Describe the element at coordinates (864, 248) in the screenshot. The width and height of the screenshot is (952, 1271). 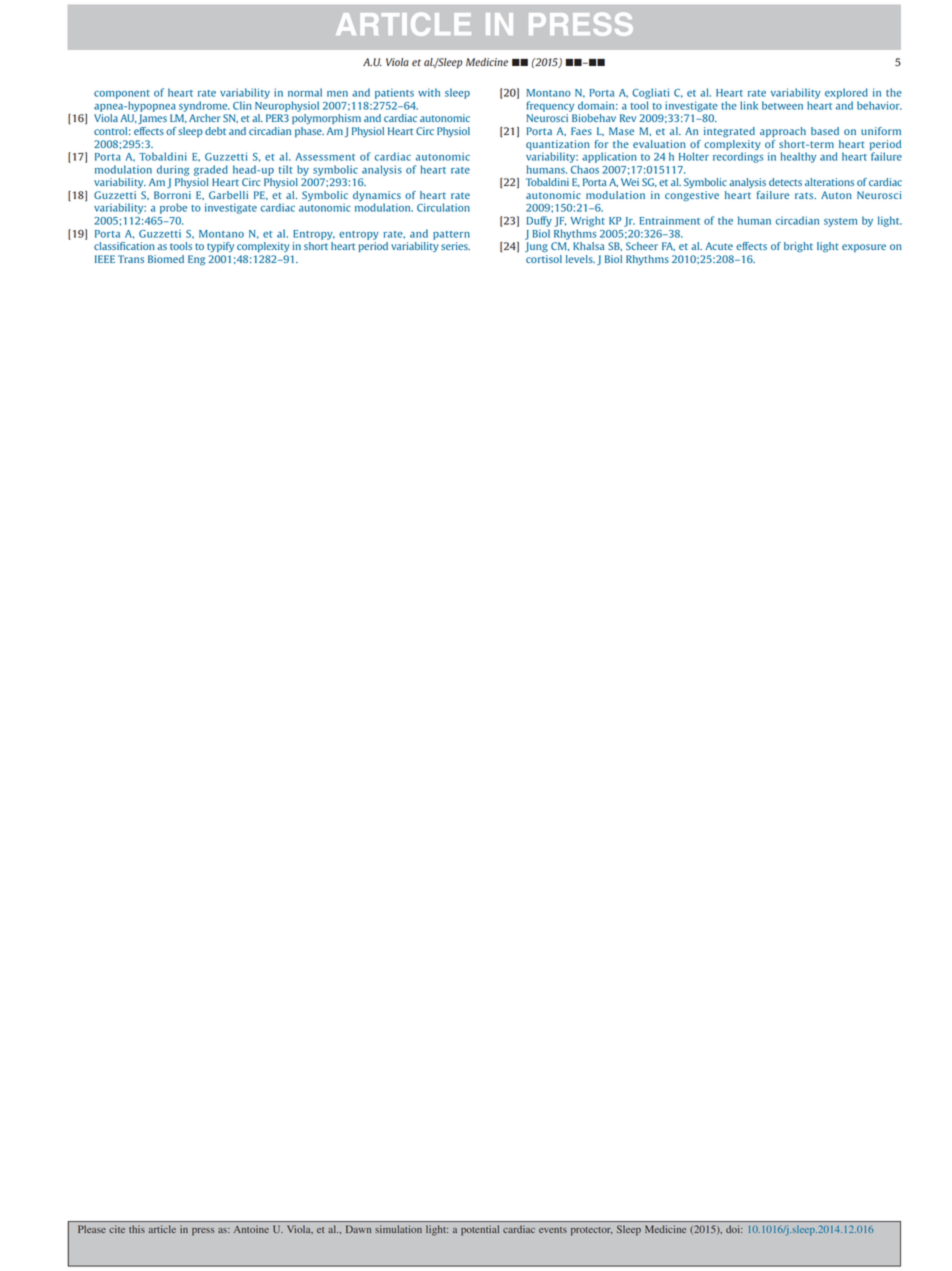
I see `exposure` at that location.
